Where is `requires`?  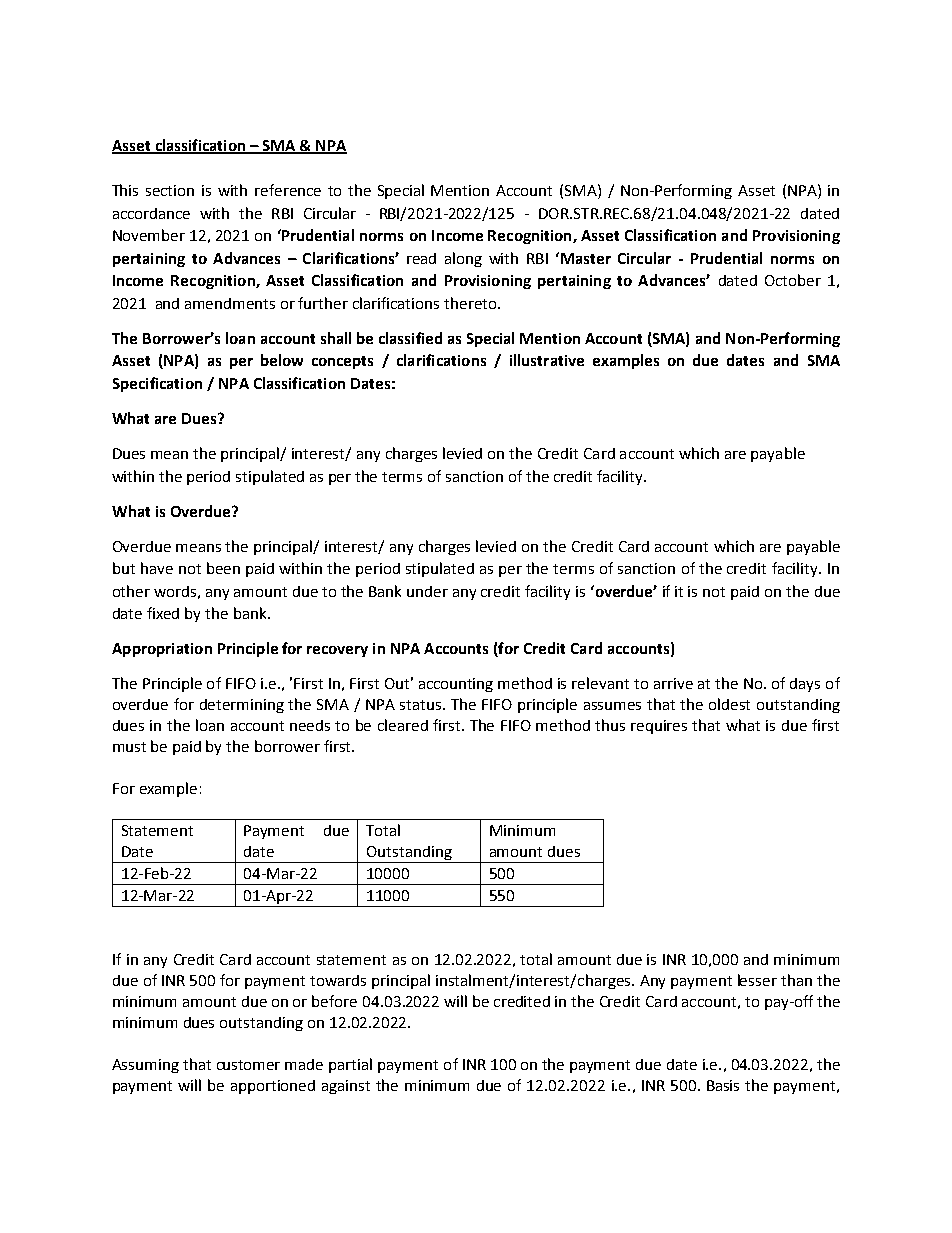 requires is located at coordinates (659, 727).
